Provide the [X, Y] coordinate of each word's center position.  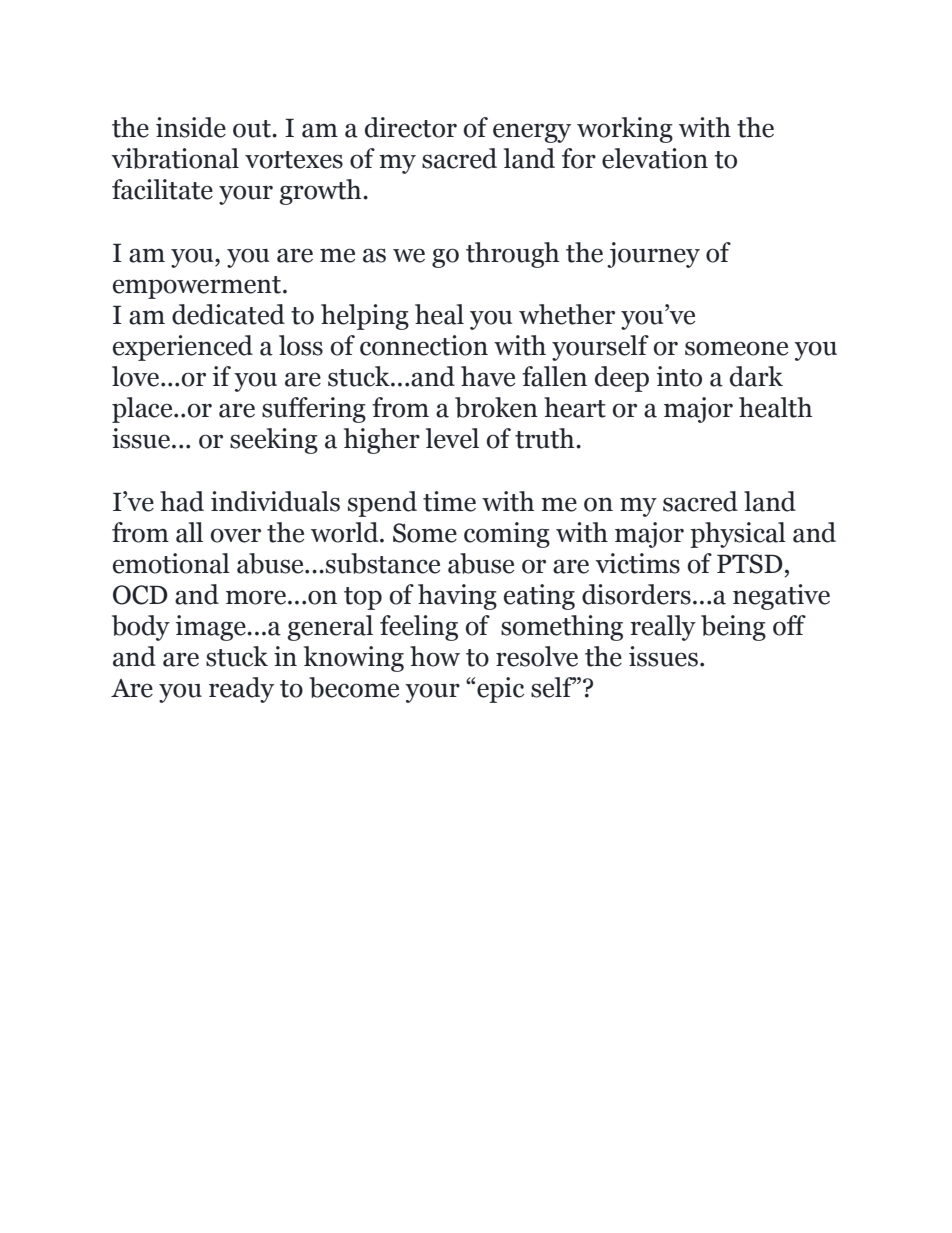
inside [191, 127]
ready [241, 690]
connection [424, 345]
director [411, 127]
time [449, 501]
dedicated [228, 314]
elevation [655, 158]
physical [738, 535]
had [182, 501]
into [679, 376]
